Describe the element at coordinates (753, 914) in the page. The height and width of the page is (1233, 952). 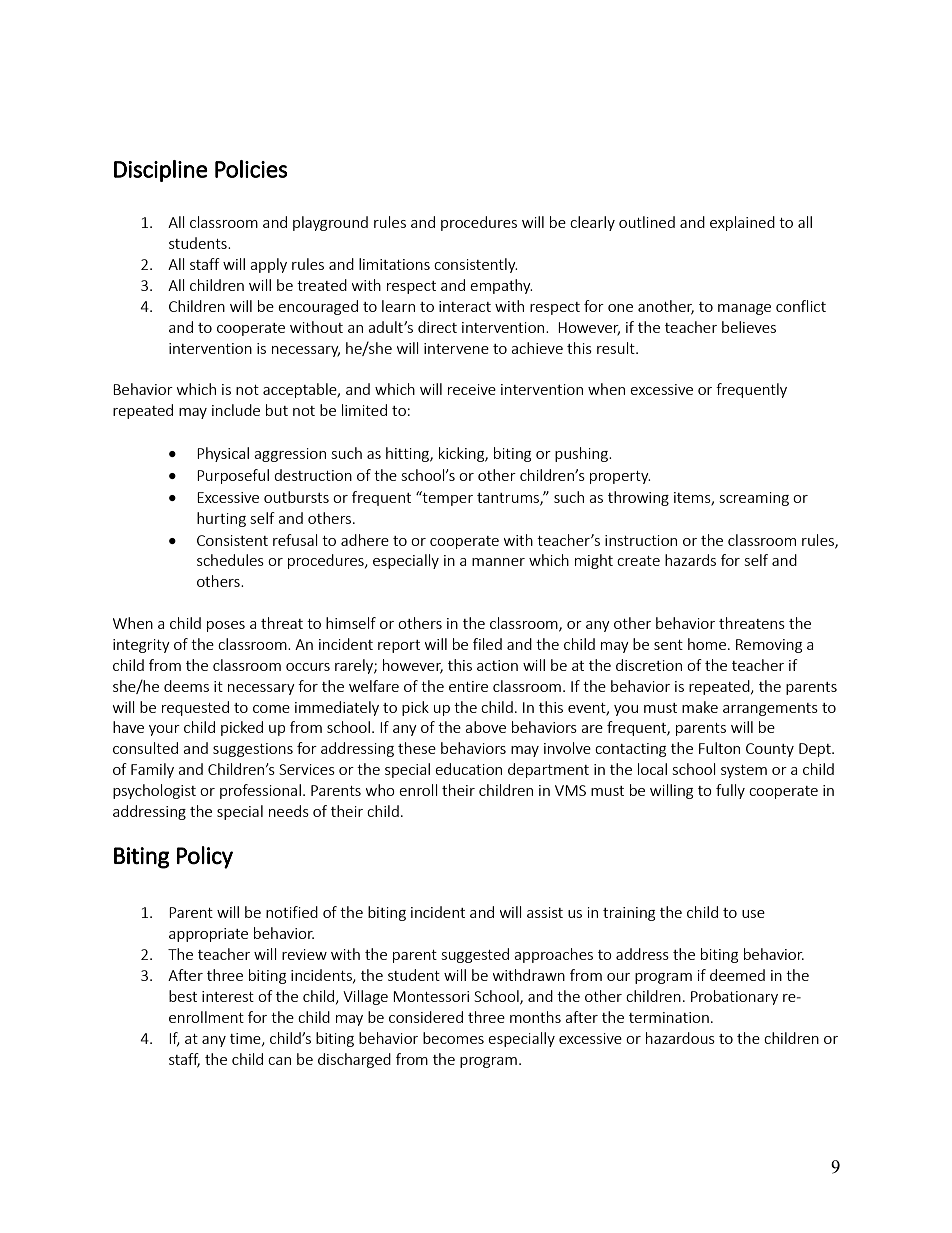
I see `use` at that location.
